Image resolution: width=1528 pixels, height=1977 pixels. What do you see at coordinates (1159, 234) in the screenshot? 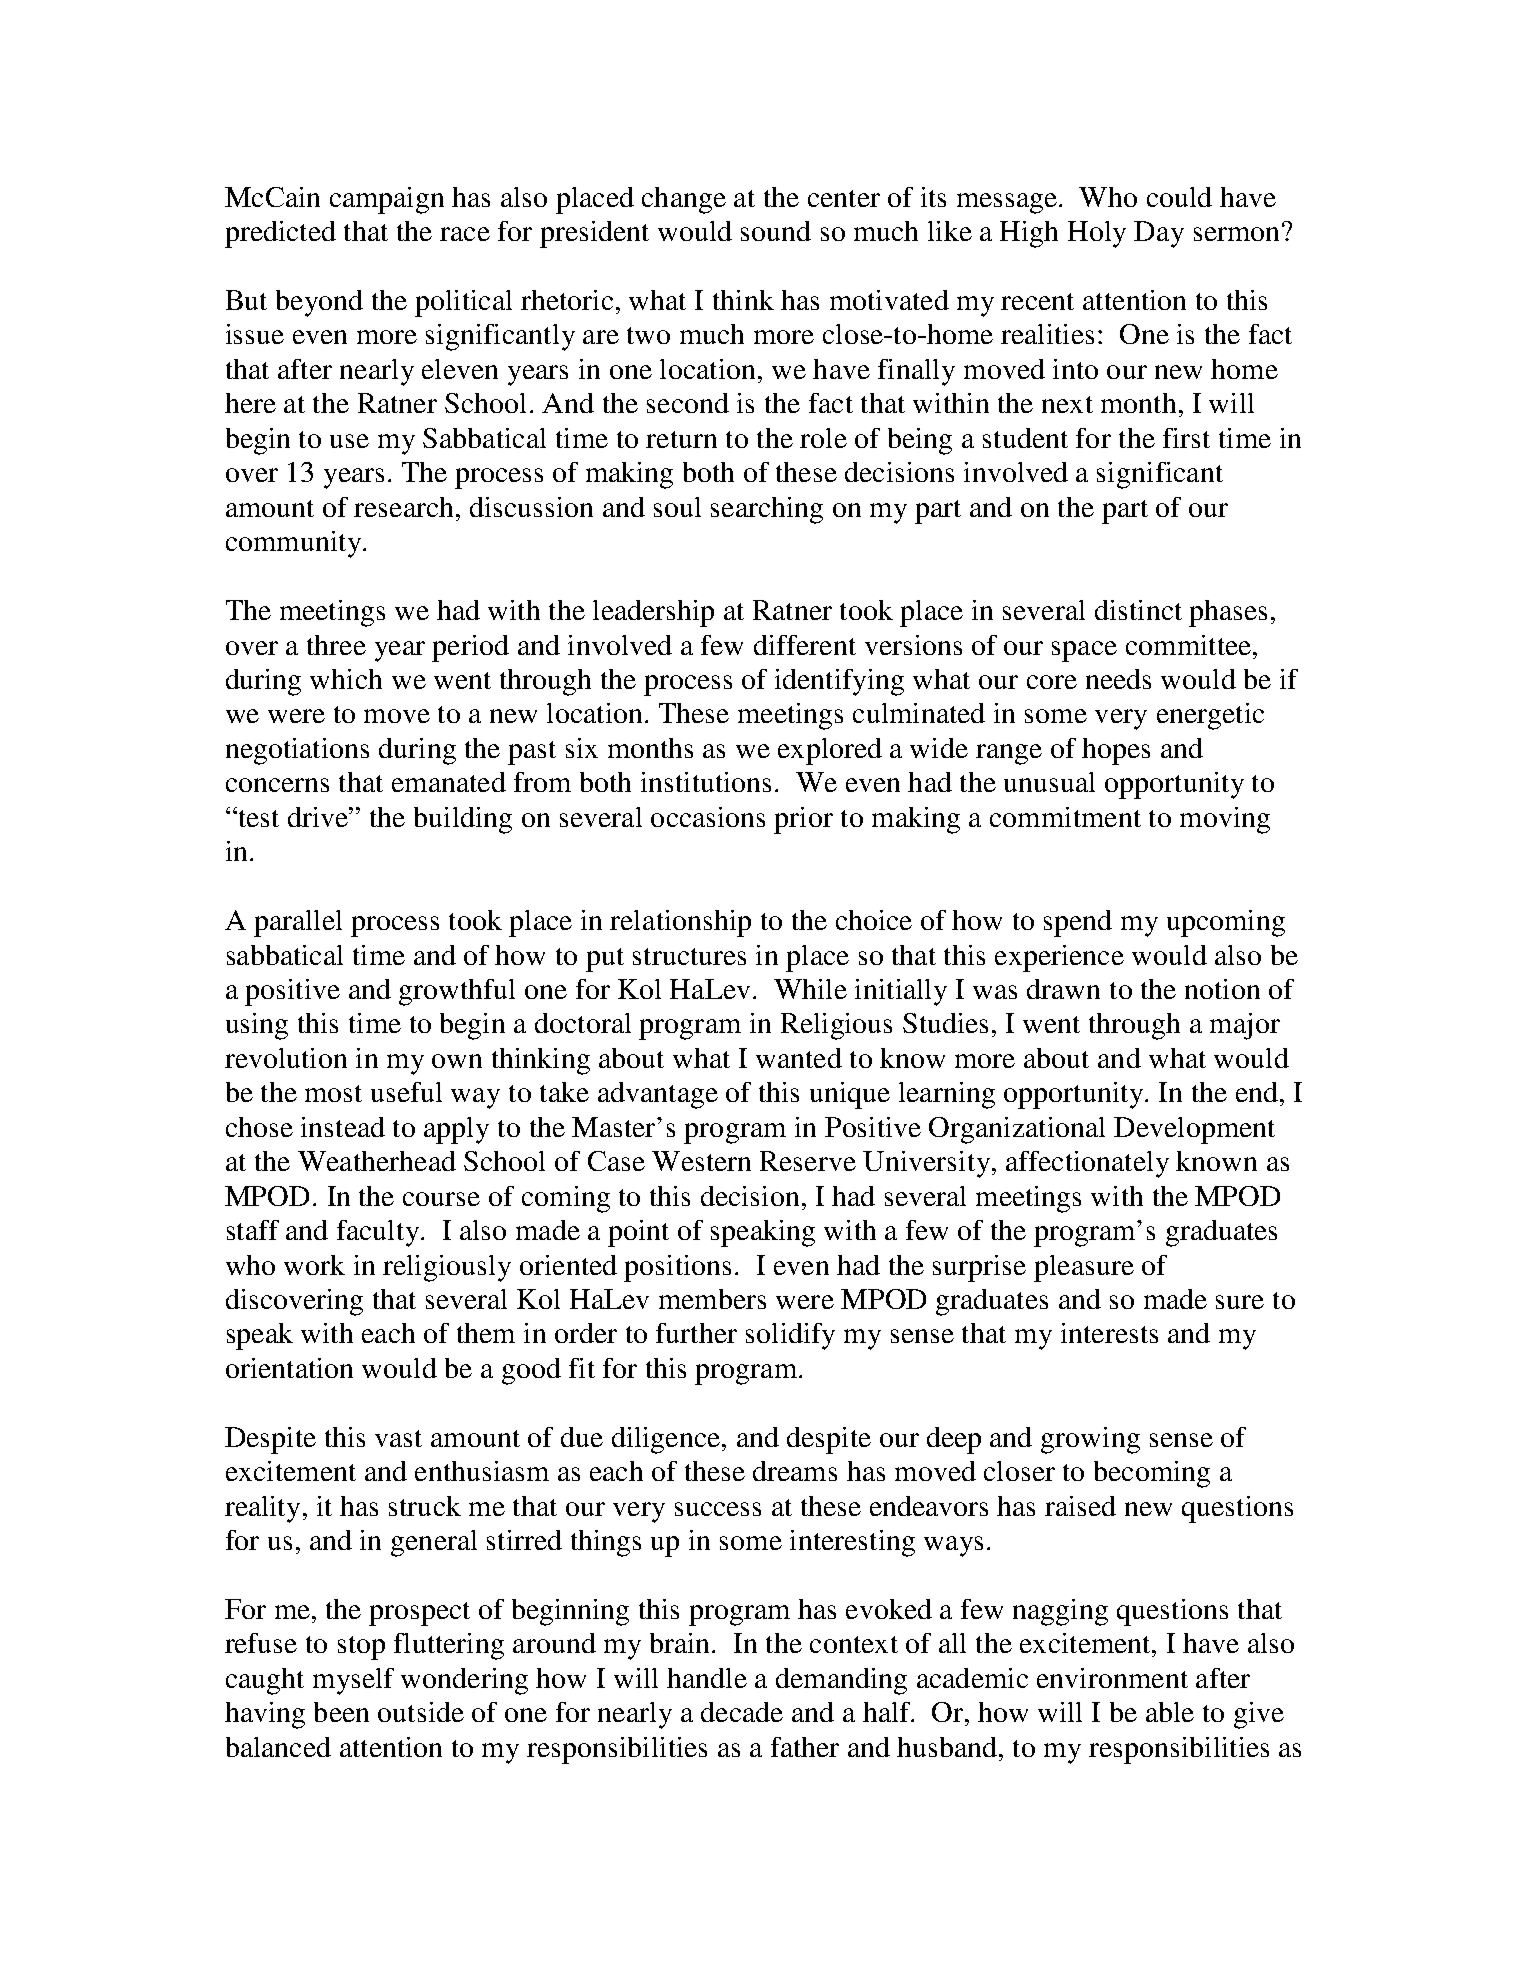
I see `Day` at bounding box center [1159, 234].
